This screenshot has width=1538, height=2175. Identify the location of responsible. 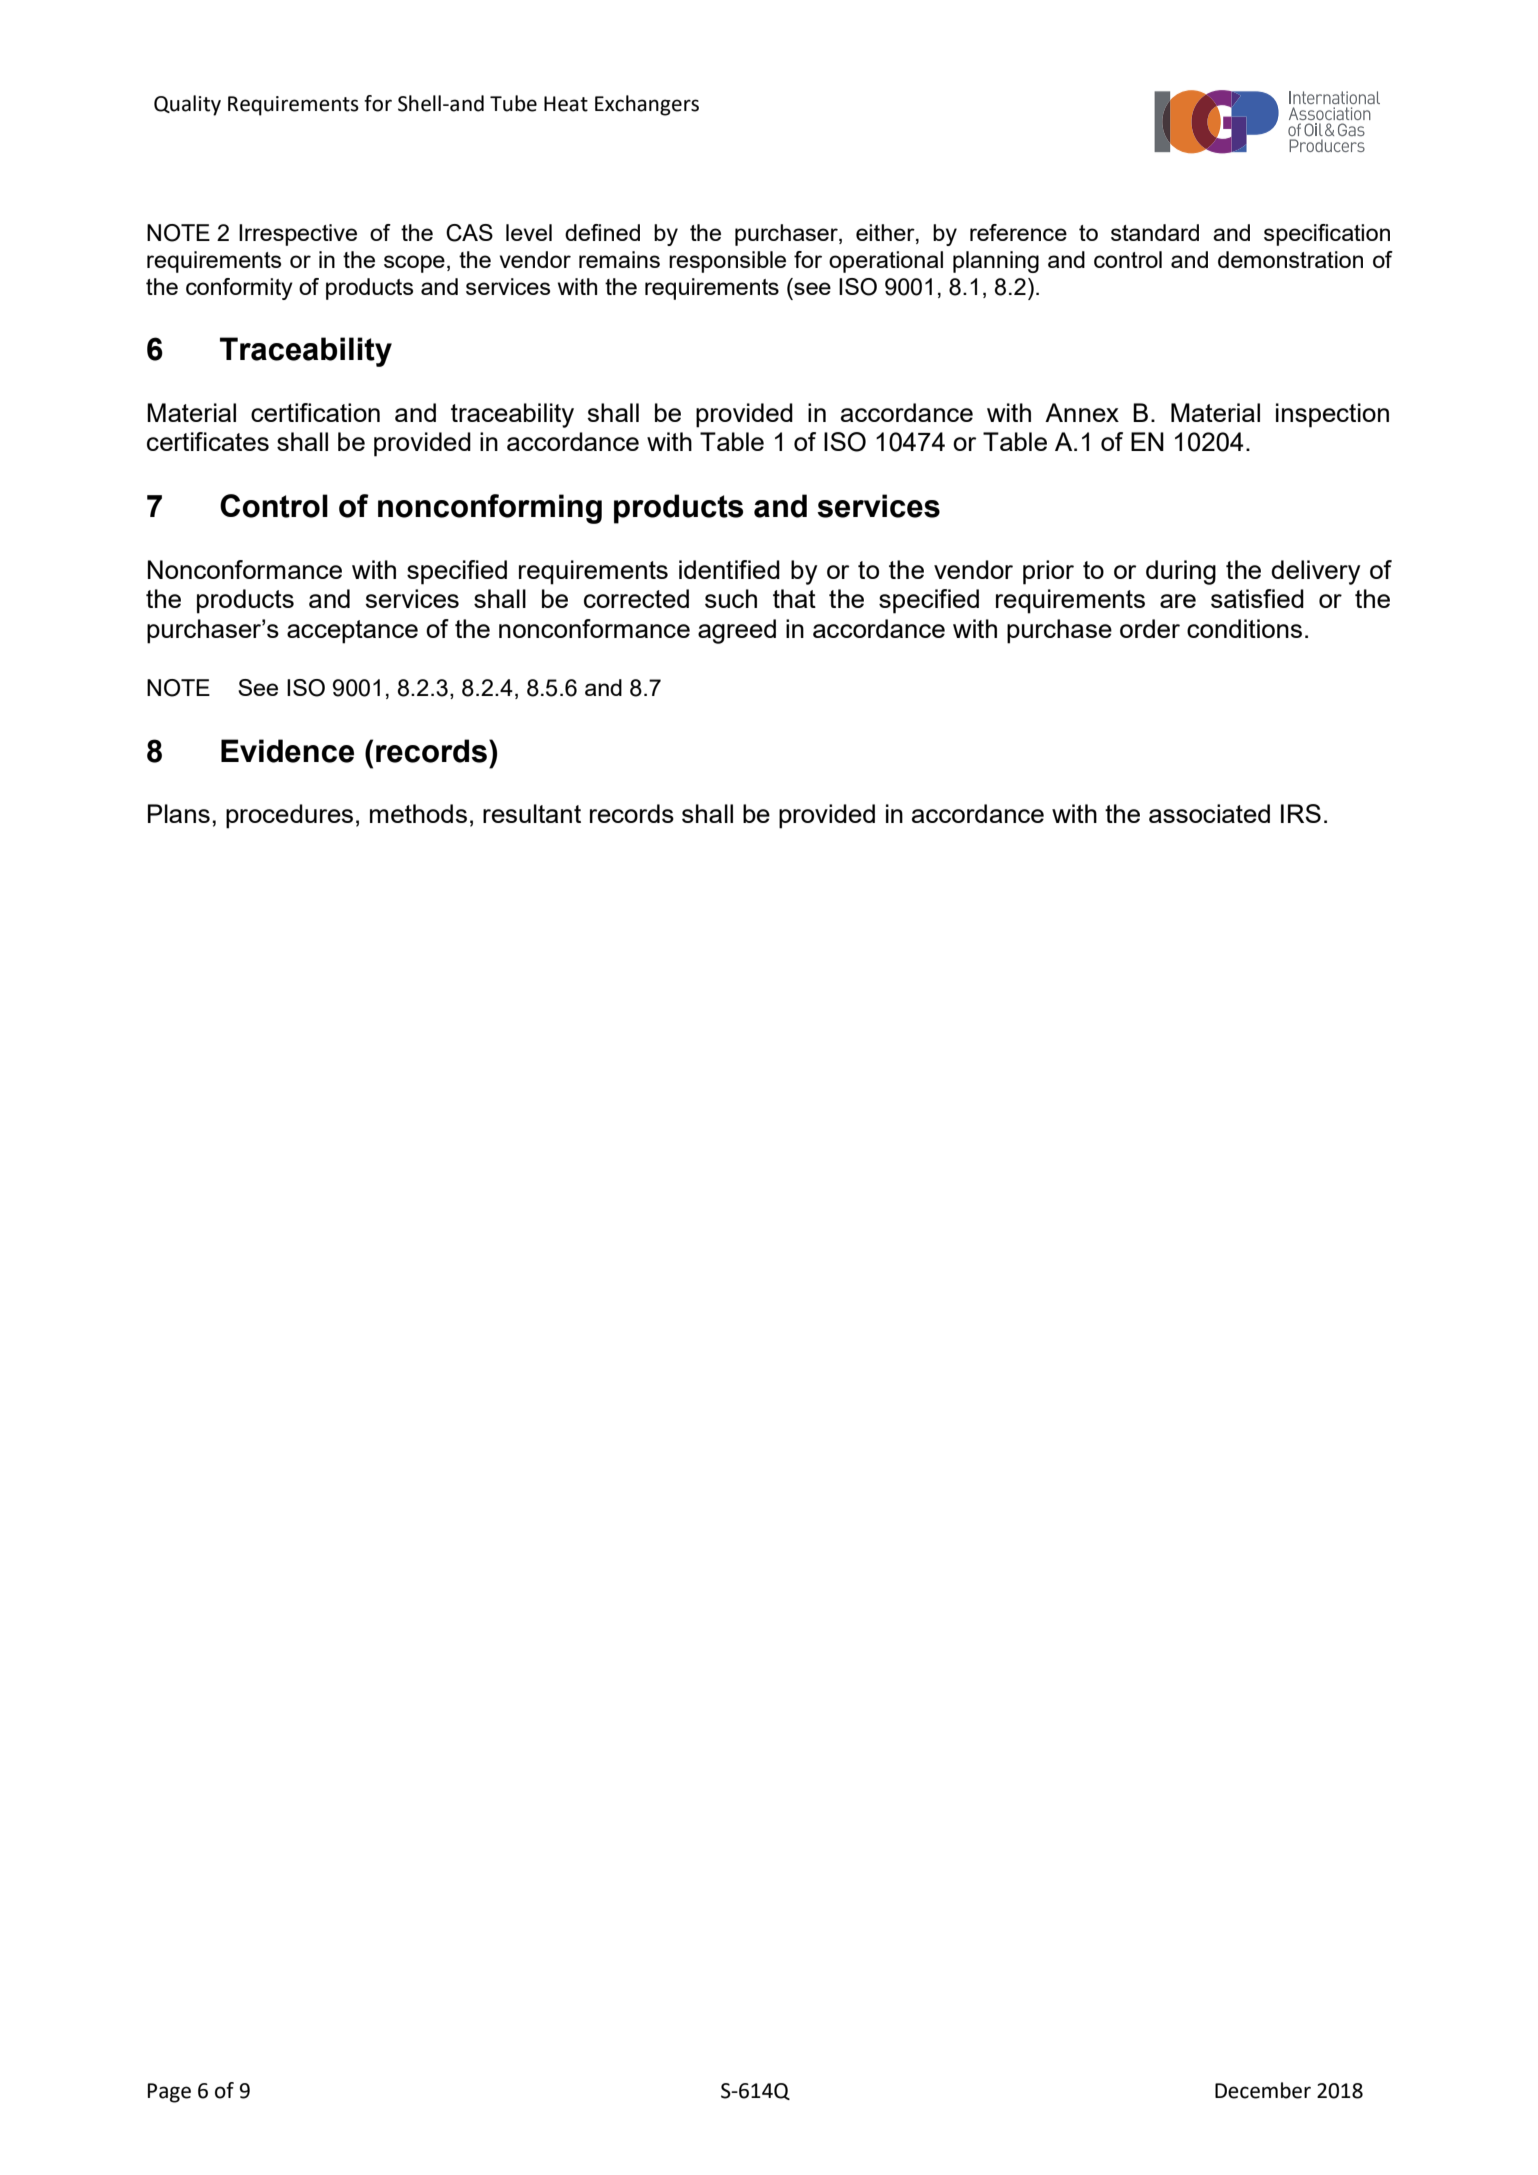
(727, 262).
